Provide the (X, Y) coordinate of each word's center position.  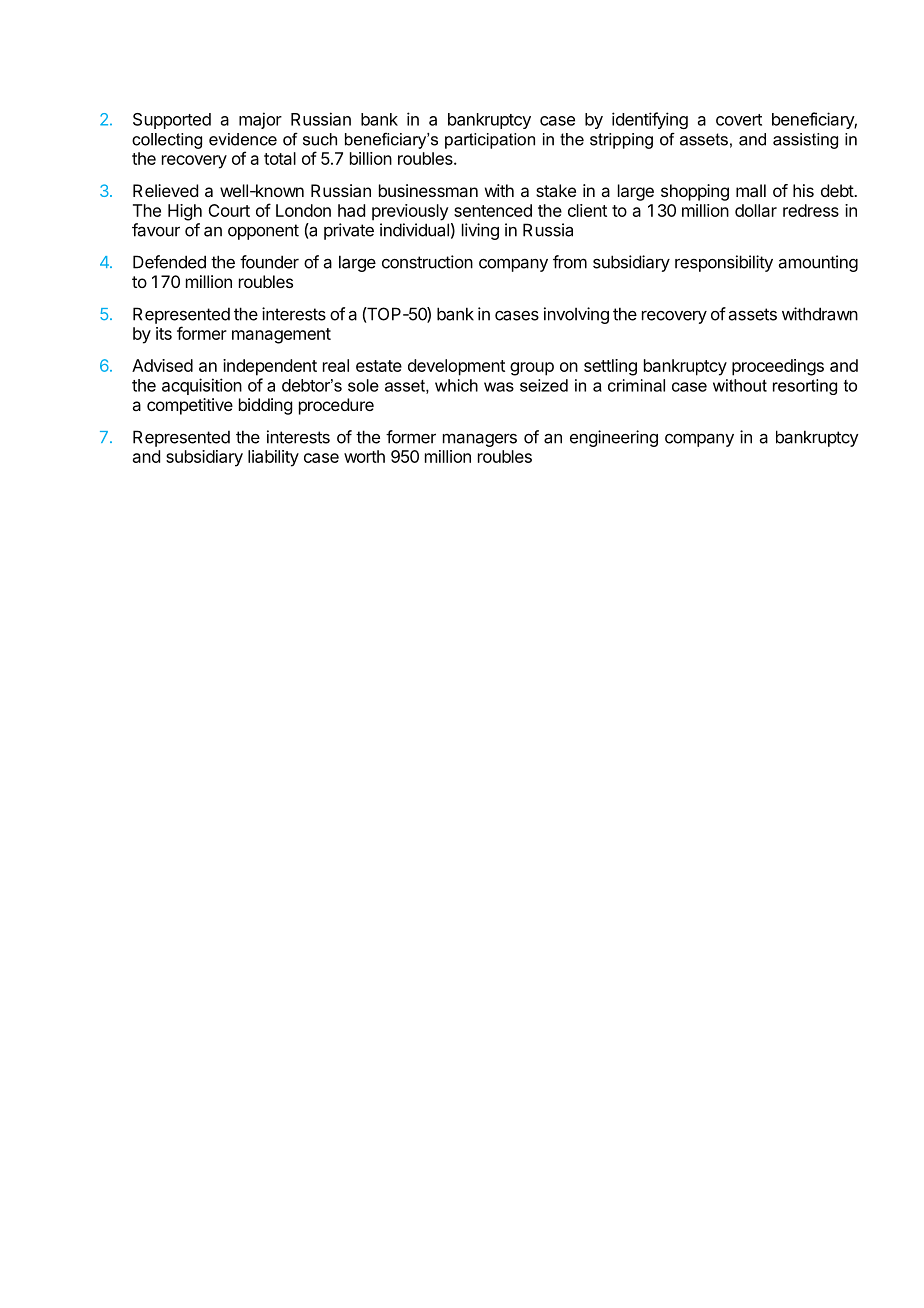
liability (273, 458)
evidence (243, 139)
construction (427, 262)
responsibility (724, 263)
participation (490, 141)
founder (269, 262)
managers (480, 440)
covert (739, 120)
